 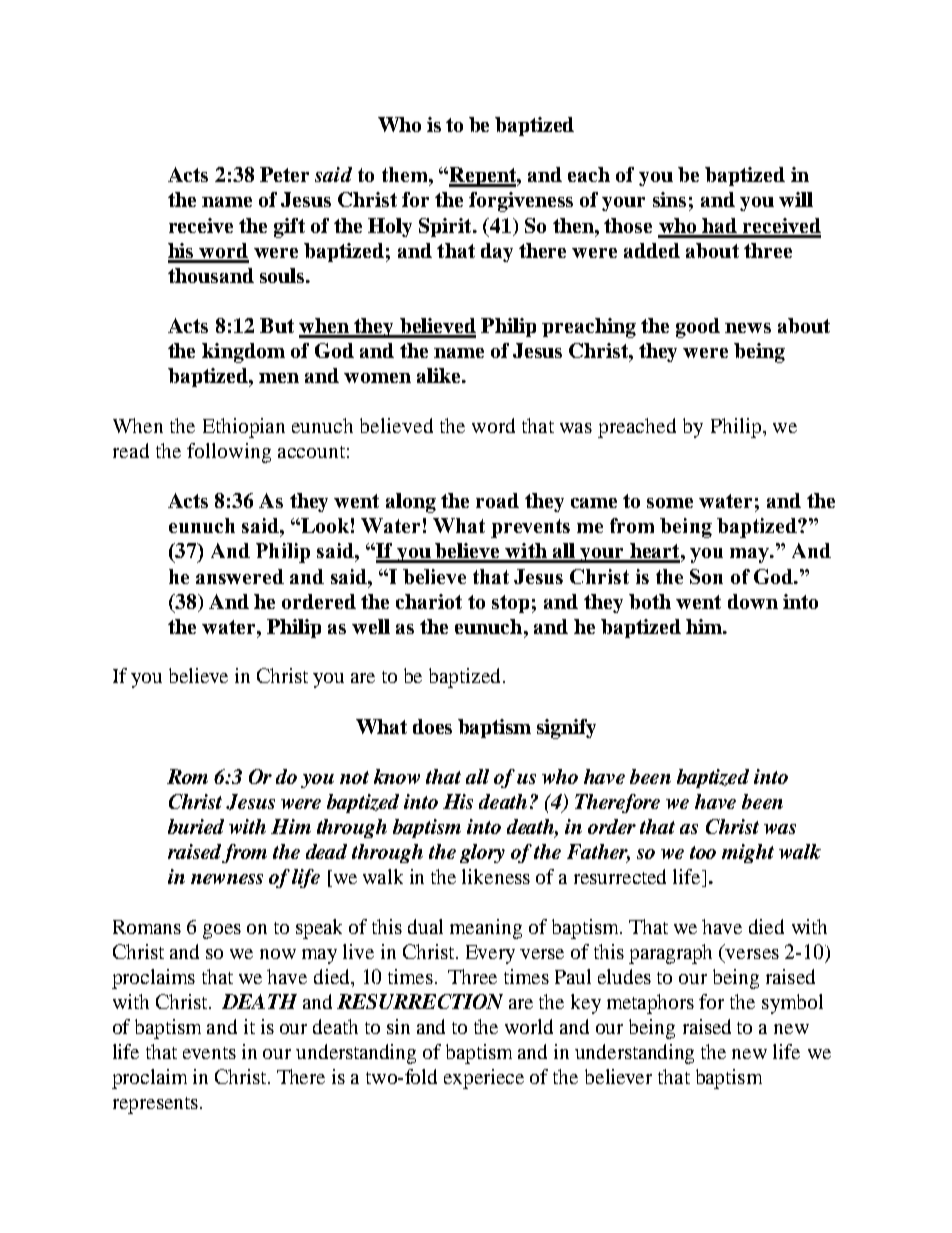 I want to click on stop, so click(x=510, y=604).
